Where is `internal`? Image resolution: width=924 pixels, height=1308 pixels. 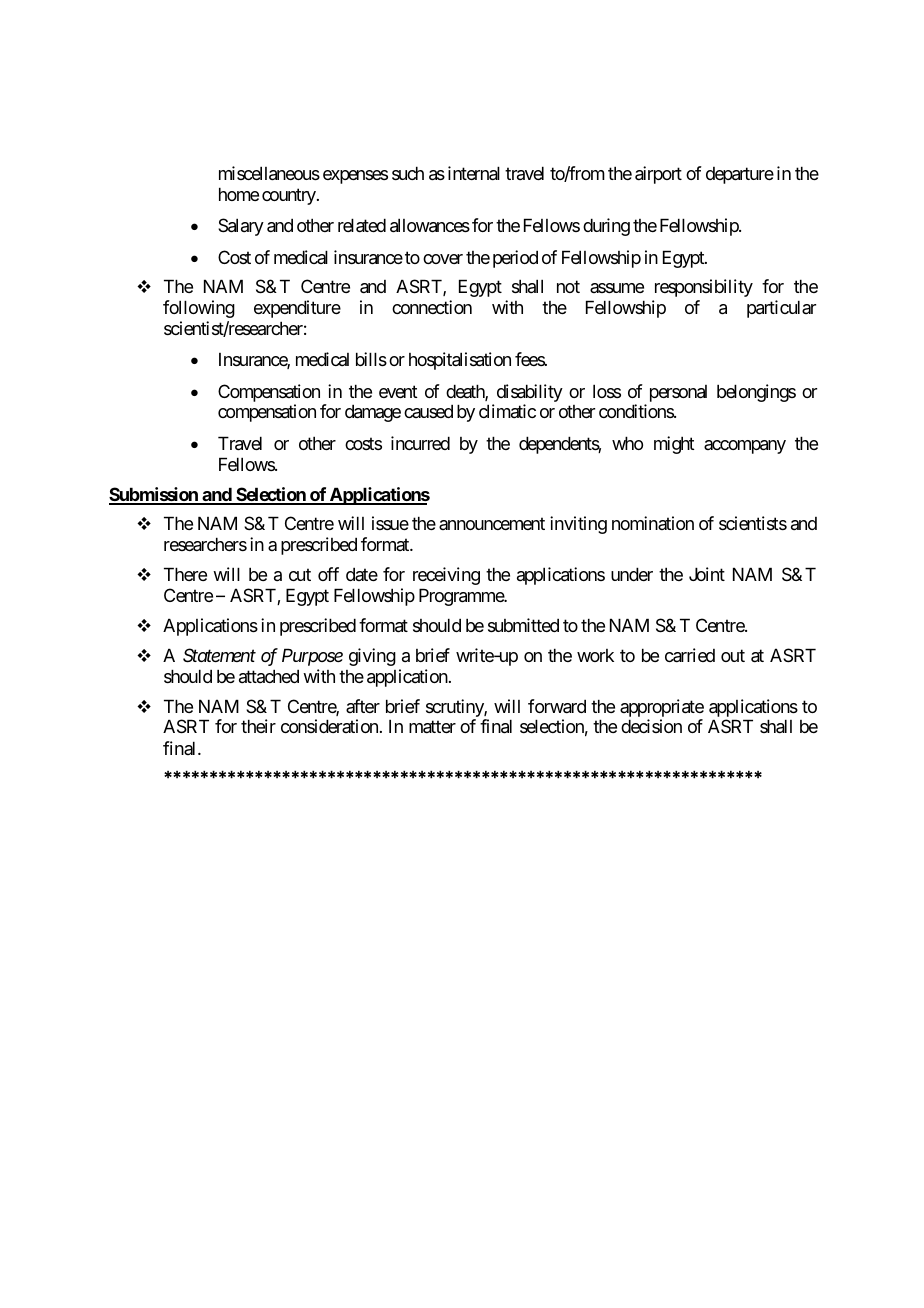
internal is located at coordinates (474, 173).
